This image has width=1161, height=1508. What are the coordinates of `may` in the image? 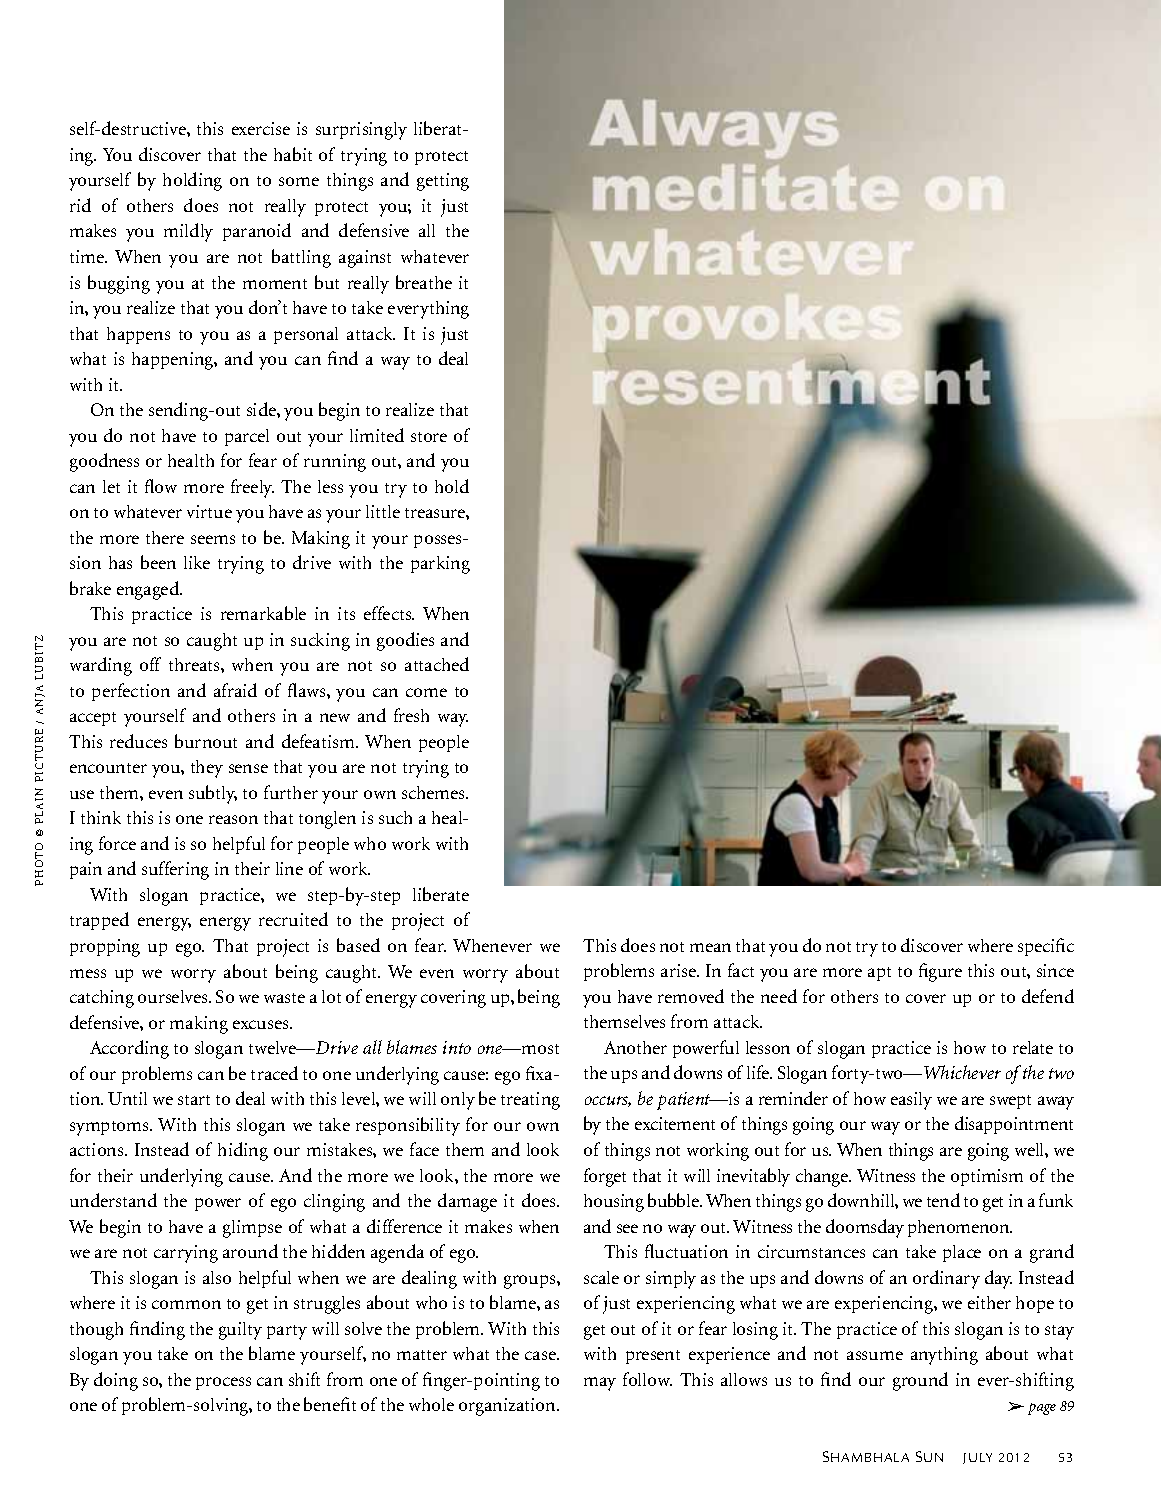 It's located at (600, 1384).
